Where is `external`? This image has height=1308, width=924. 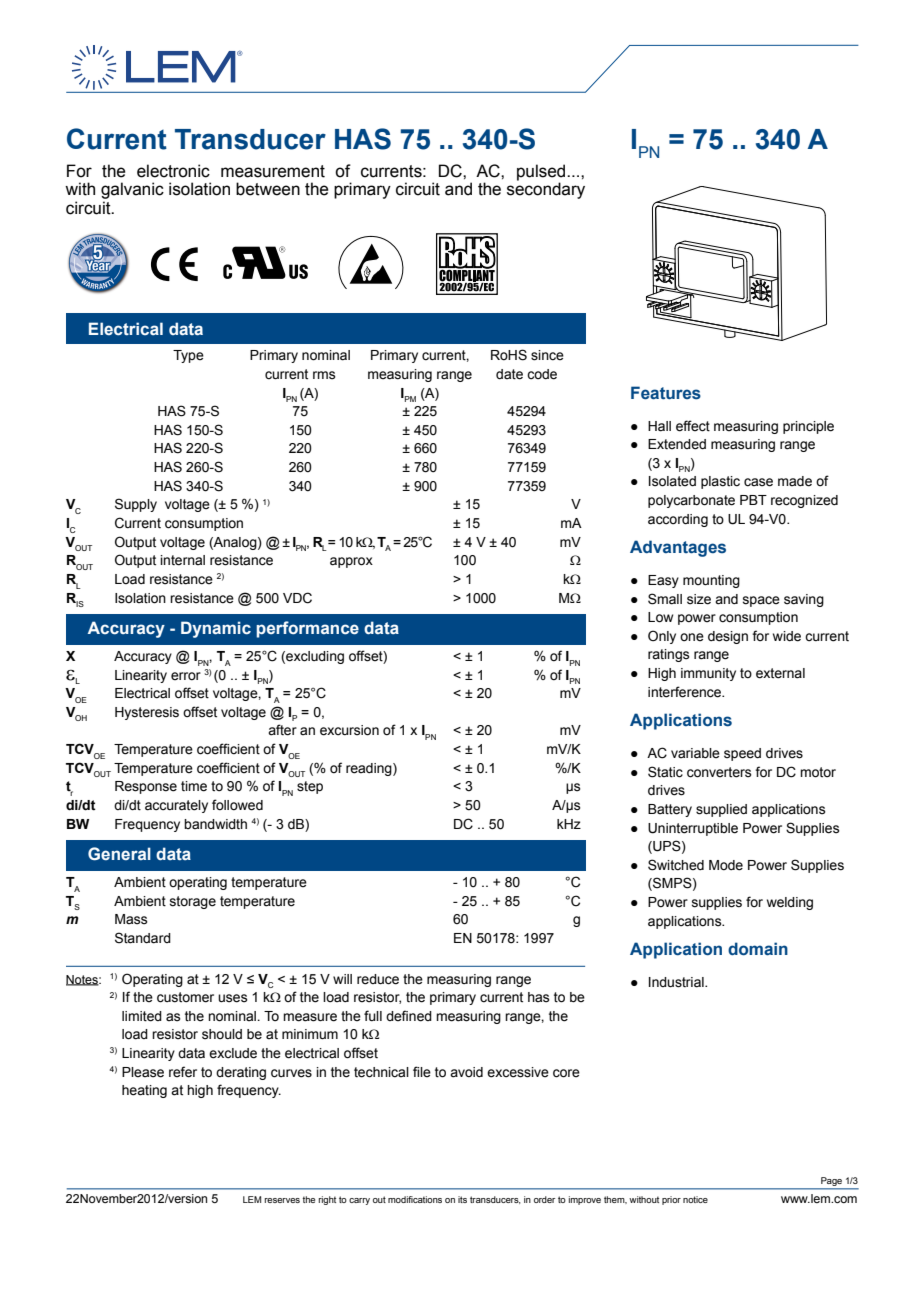 external is located at coordinates (780, 673).
